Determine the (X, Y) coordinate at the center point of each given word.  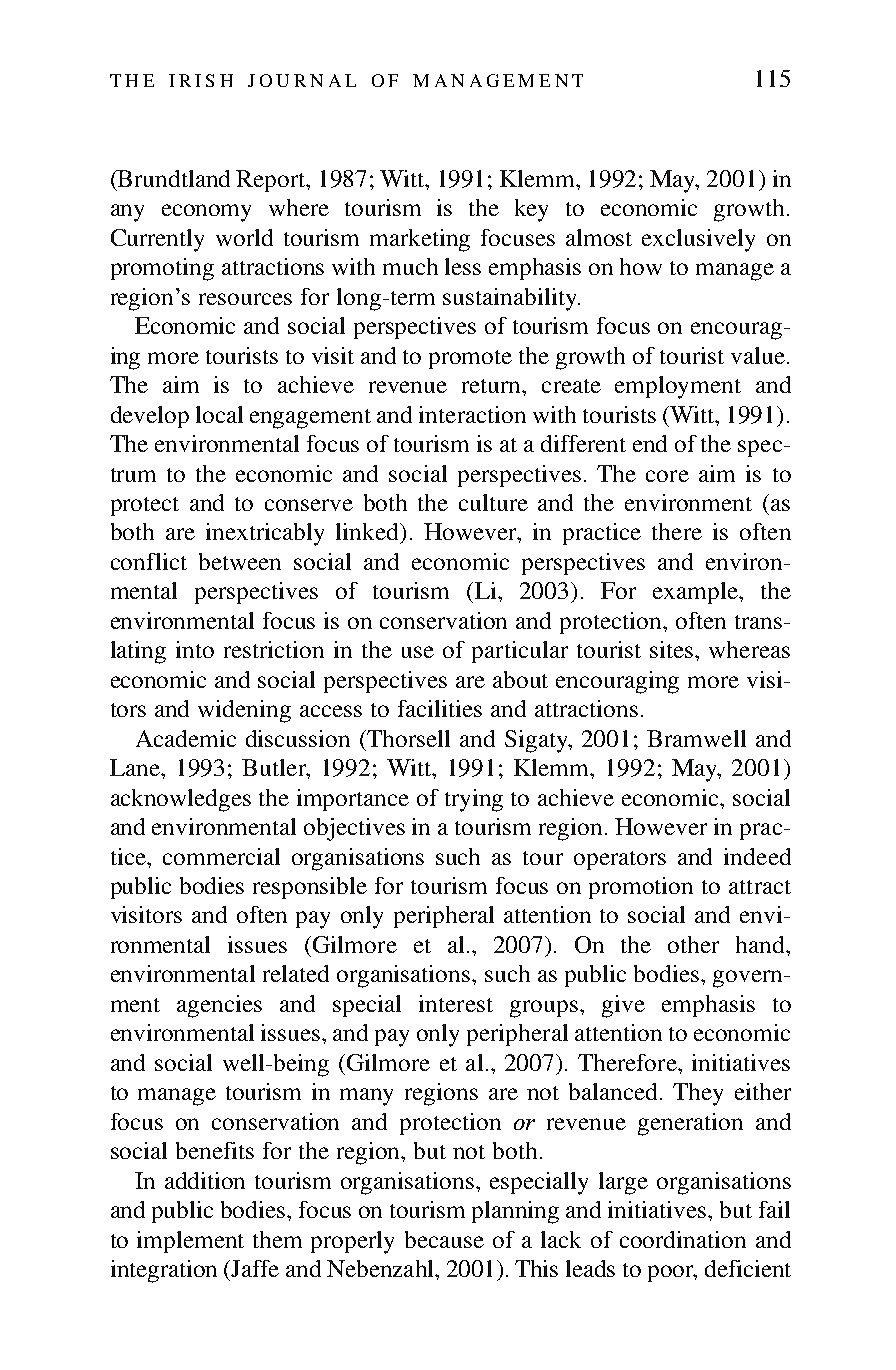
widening (244, 711)
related (296, 973)
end (650, 443)
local (219, 414)
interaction (472, 414)
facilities (440, 708)
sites (671, 649)
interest (456, 1003)
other (693, 944)
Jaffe (255, 1268)
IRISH (201, 80)
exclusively (698, 240)
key (531, 210)
